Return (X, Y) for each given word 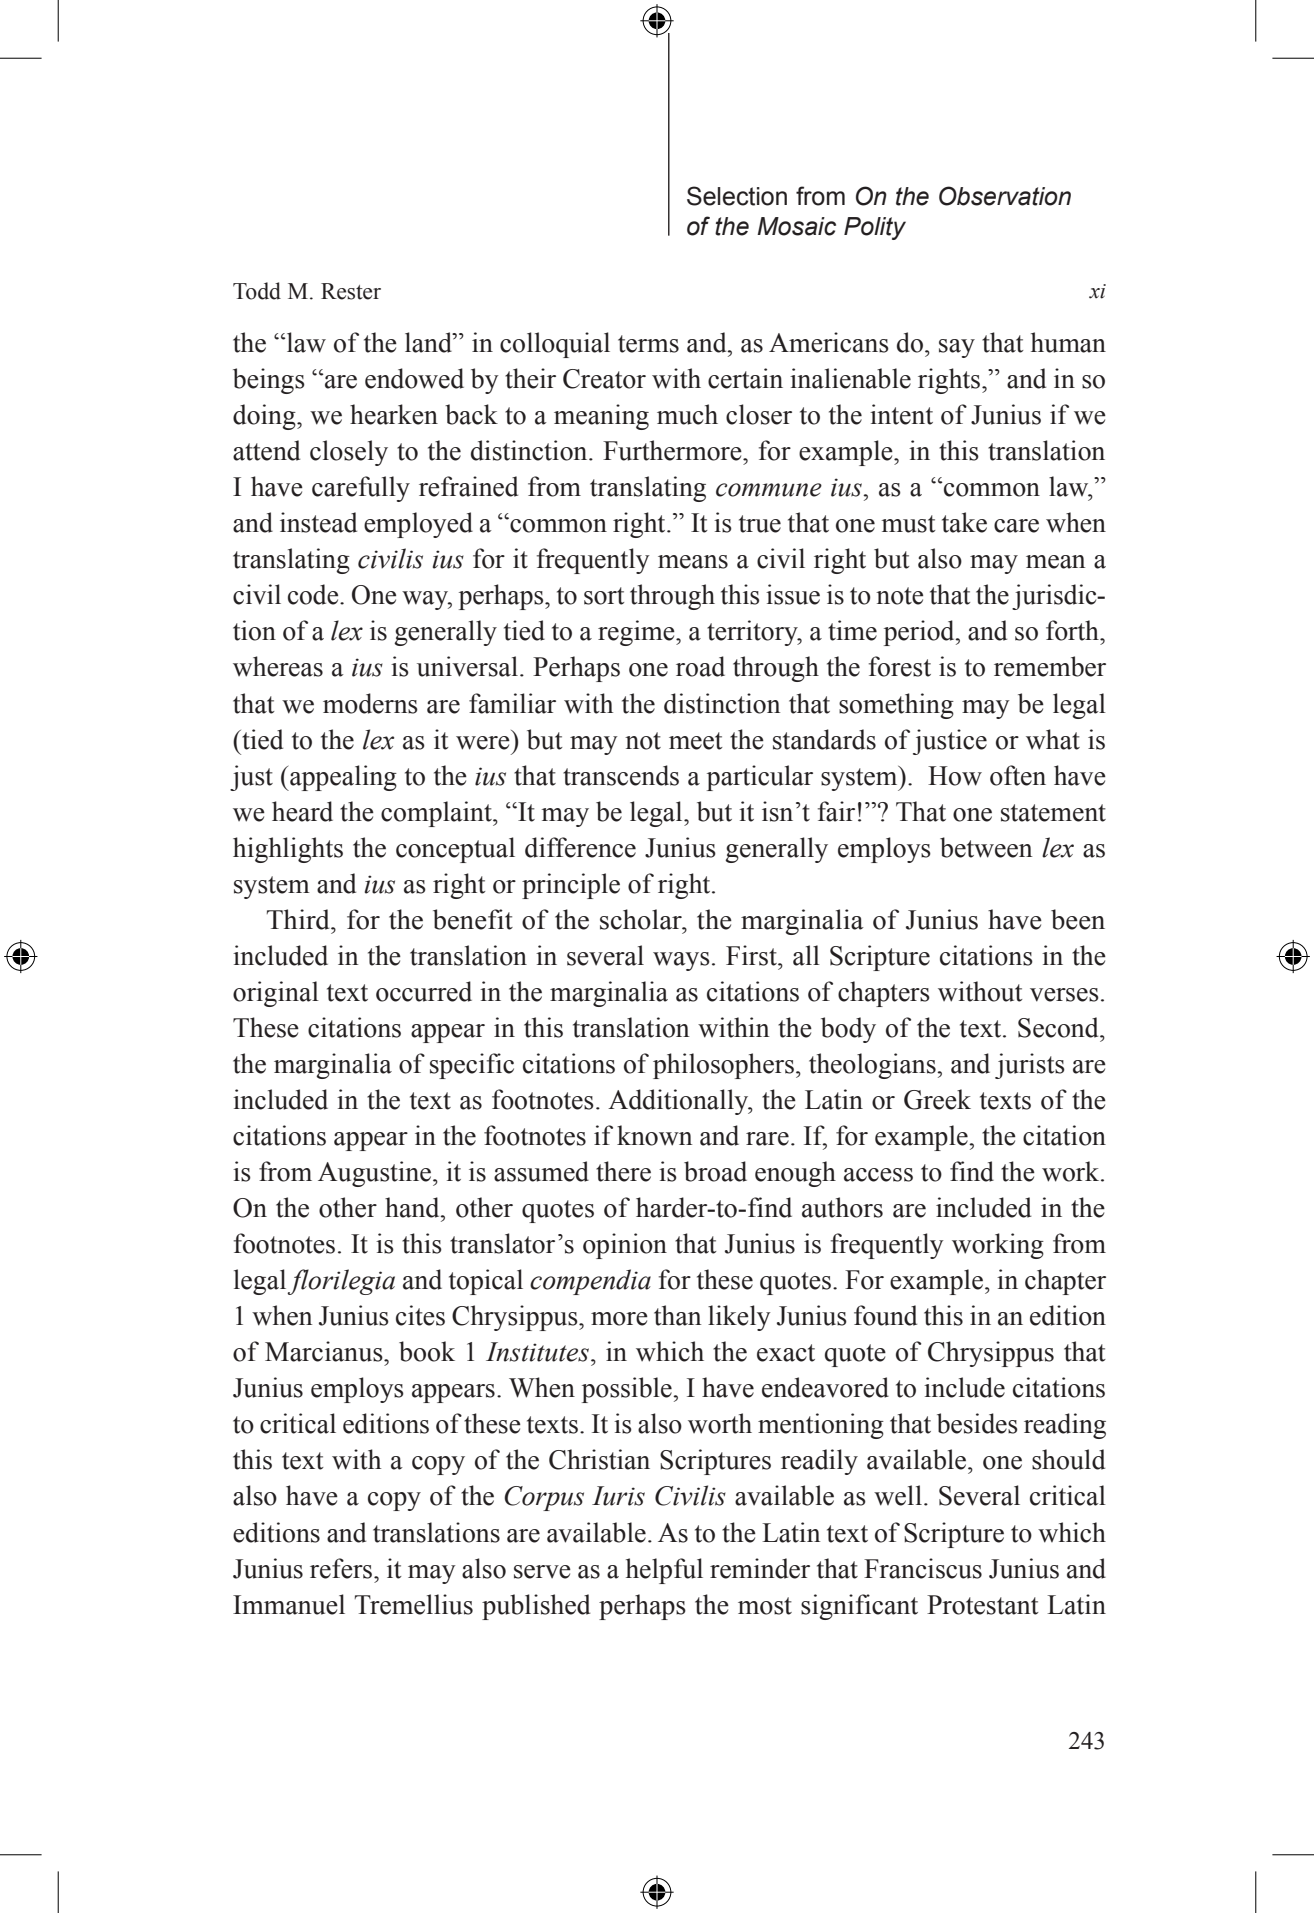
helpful (664, 1571)
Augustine (374, 1174)
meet (696, 741)
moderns (370, 703)
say (957, 348)
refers (342, 1568)
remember (1050, 666)
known (654, 1135)
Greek (937, 1099)
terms (648, 344)
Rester (351, 291)
